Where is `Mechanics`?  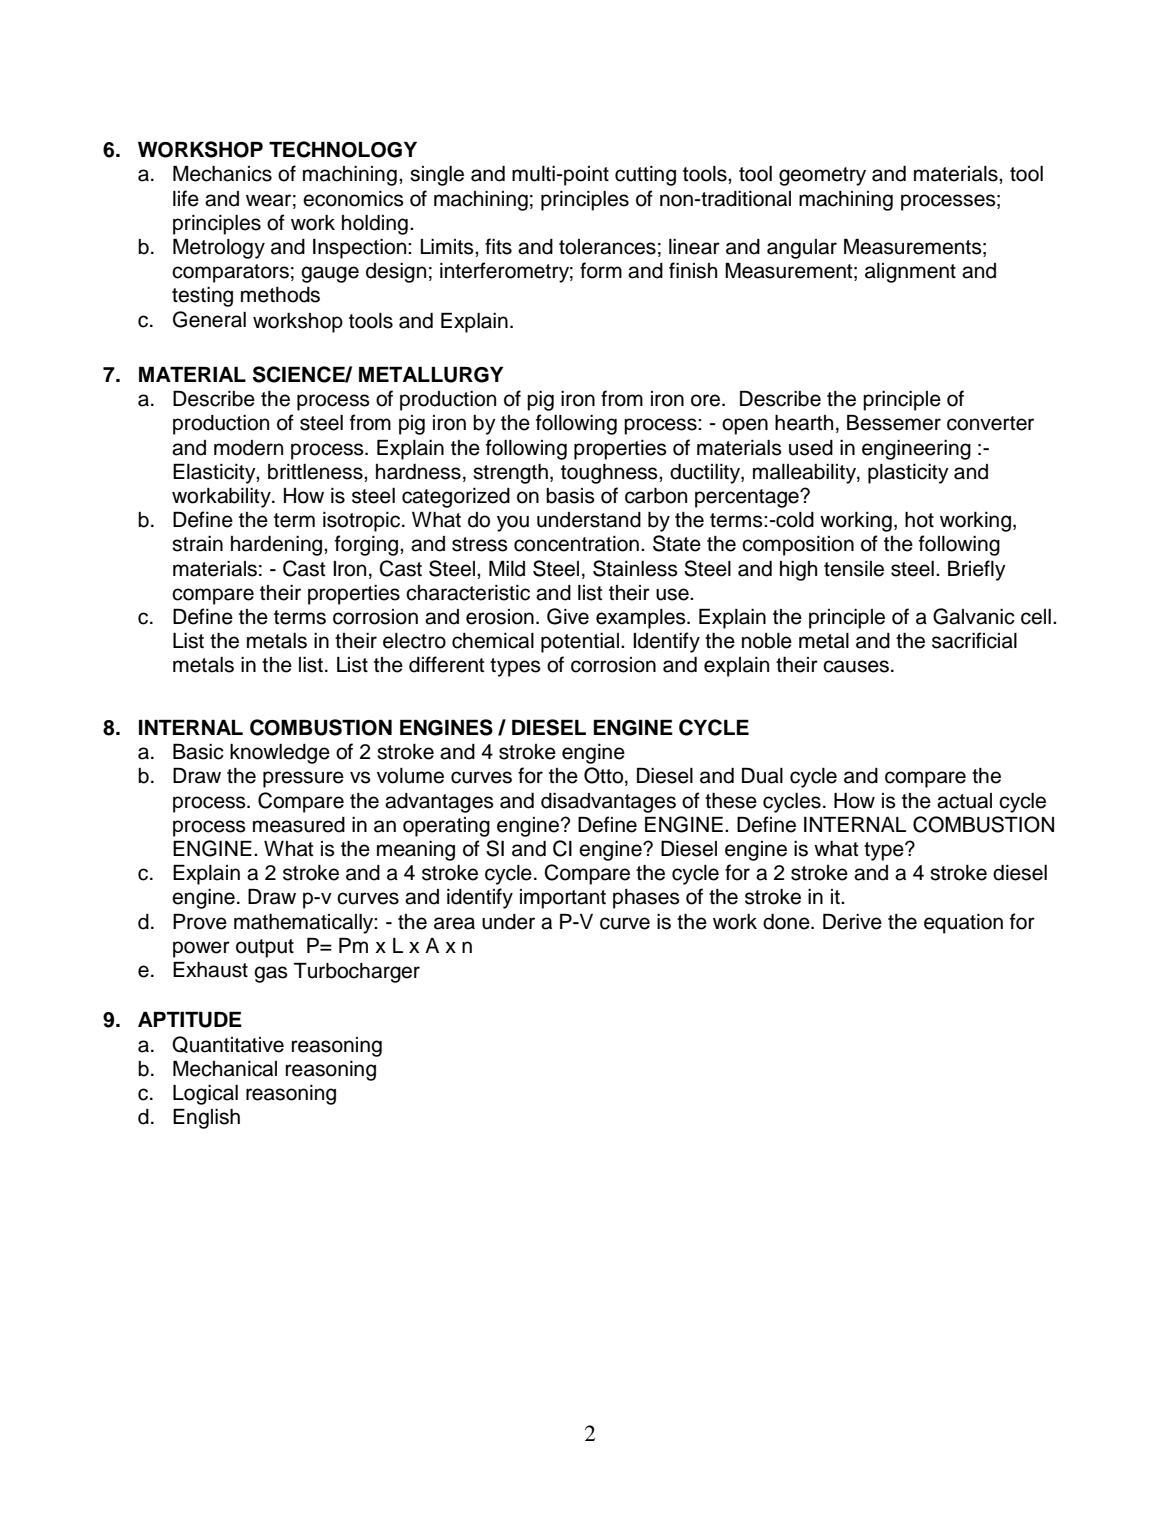 Mechanics is located at coordinates (222, 174).
